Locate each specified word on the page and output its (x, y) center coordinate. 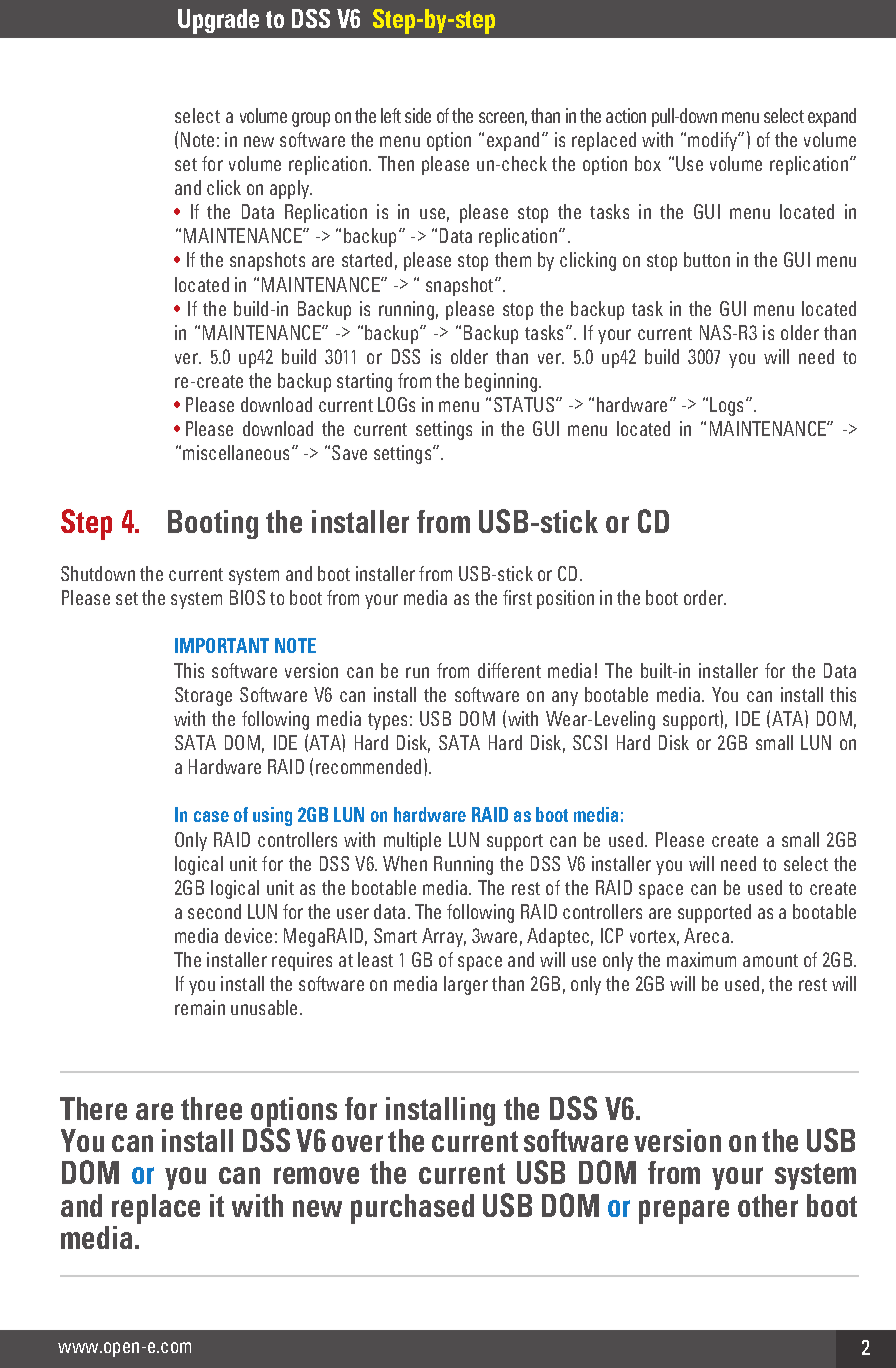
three (211, 1108)
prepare (684, 1212)
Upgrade (218, 21)
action (626, 115)
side (418, 115)
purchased (412, 1209)
